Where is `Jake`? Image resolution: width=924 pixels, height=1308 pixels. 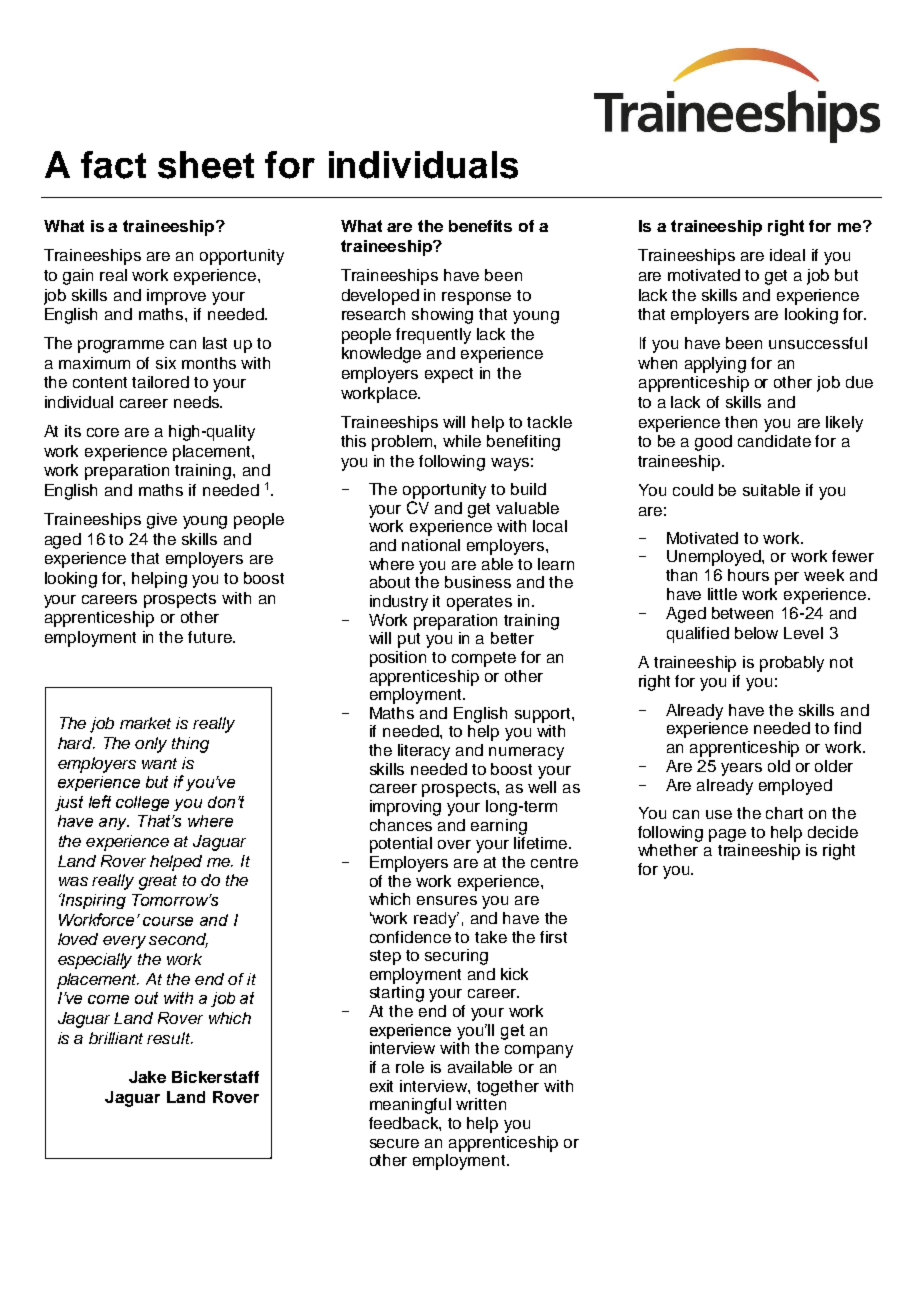
Jake is located at coordinates (147, 1077).
